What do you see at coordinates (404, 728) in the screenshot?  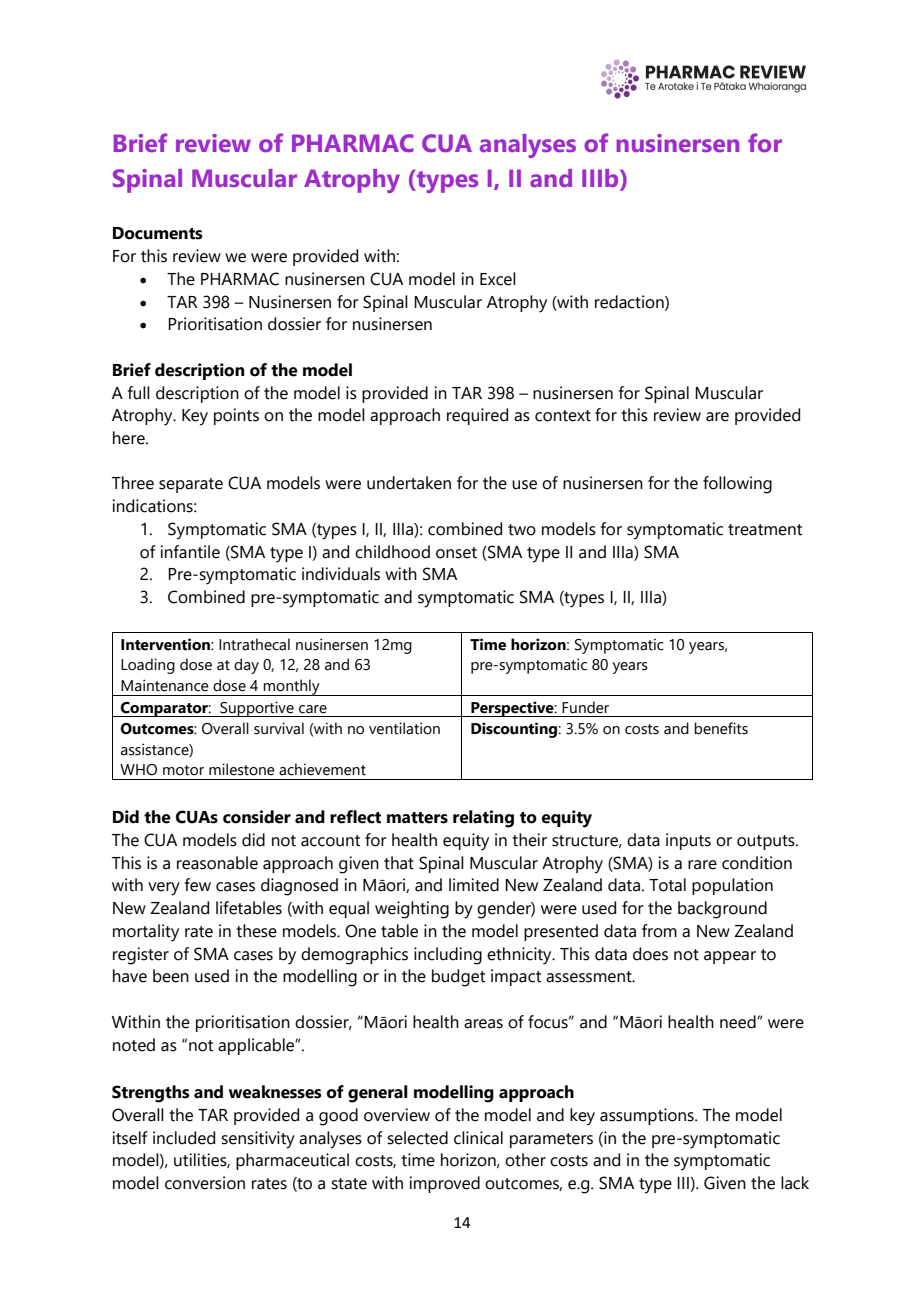 I see `ventilation` at bounding box center [404, 728].
